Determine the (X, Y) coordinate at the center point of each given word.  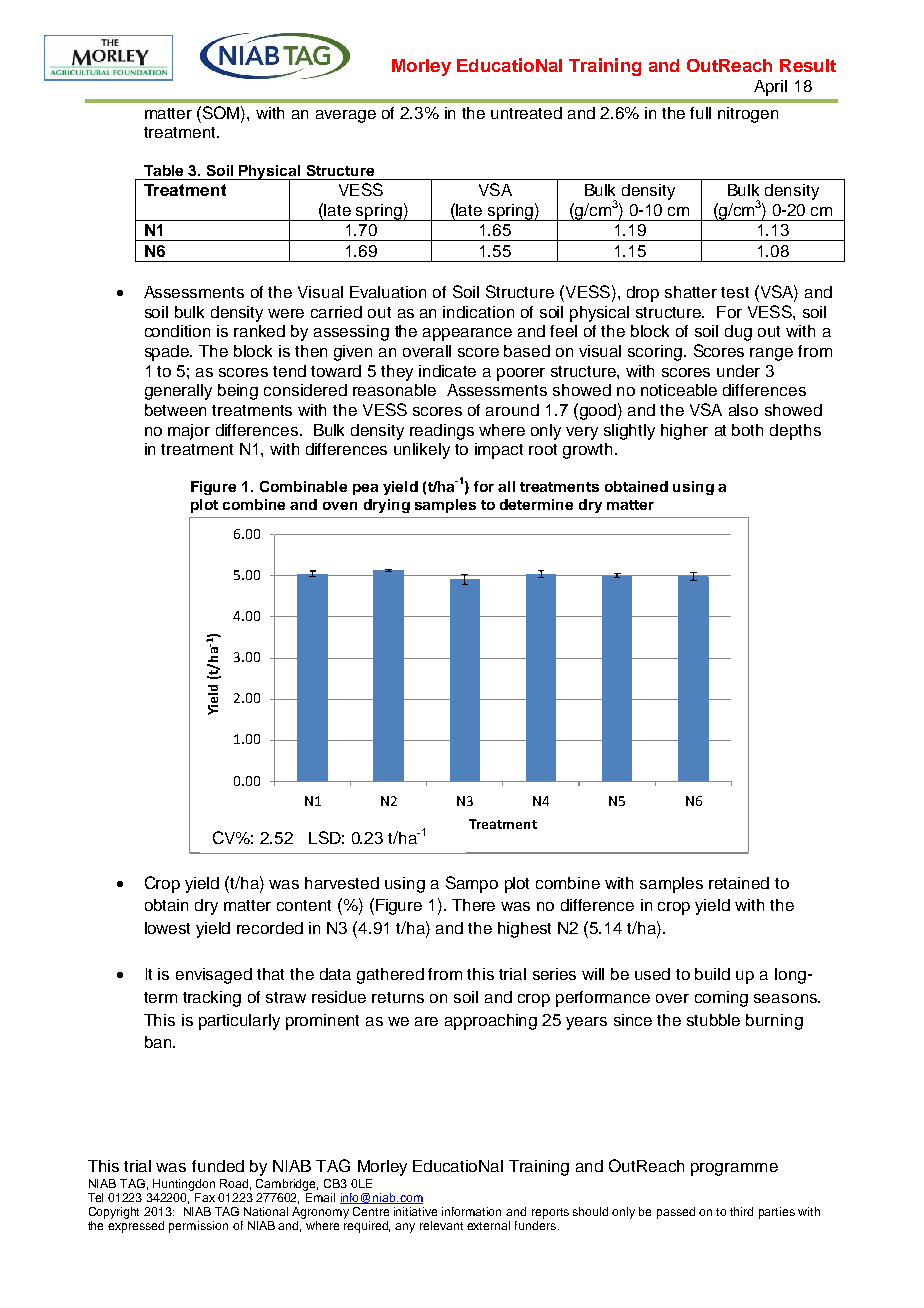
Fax (205, 1197)
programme (734, 1169)
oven (340, 506)
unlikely (422, 451)
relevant (441, 1225)
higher (684, 432)
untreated (526, 113)
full (700, 113)
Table (163, 170)
